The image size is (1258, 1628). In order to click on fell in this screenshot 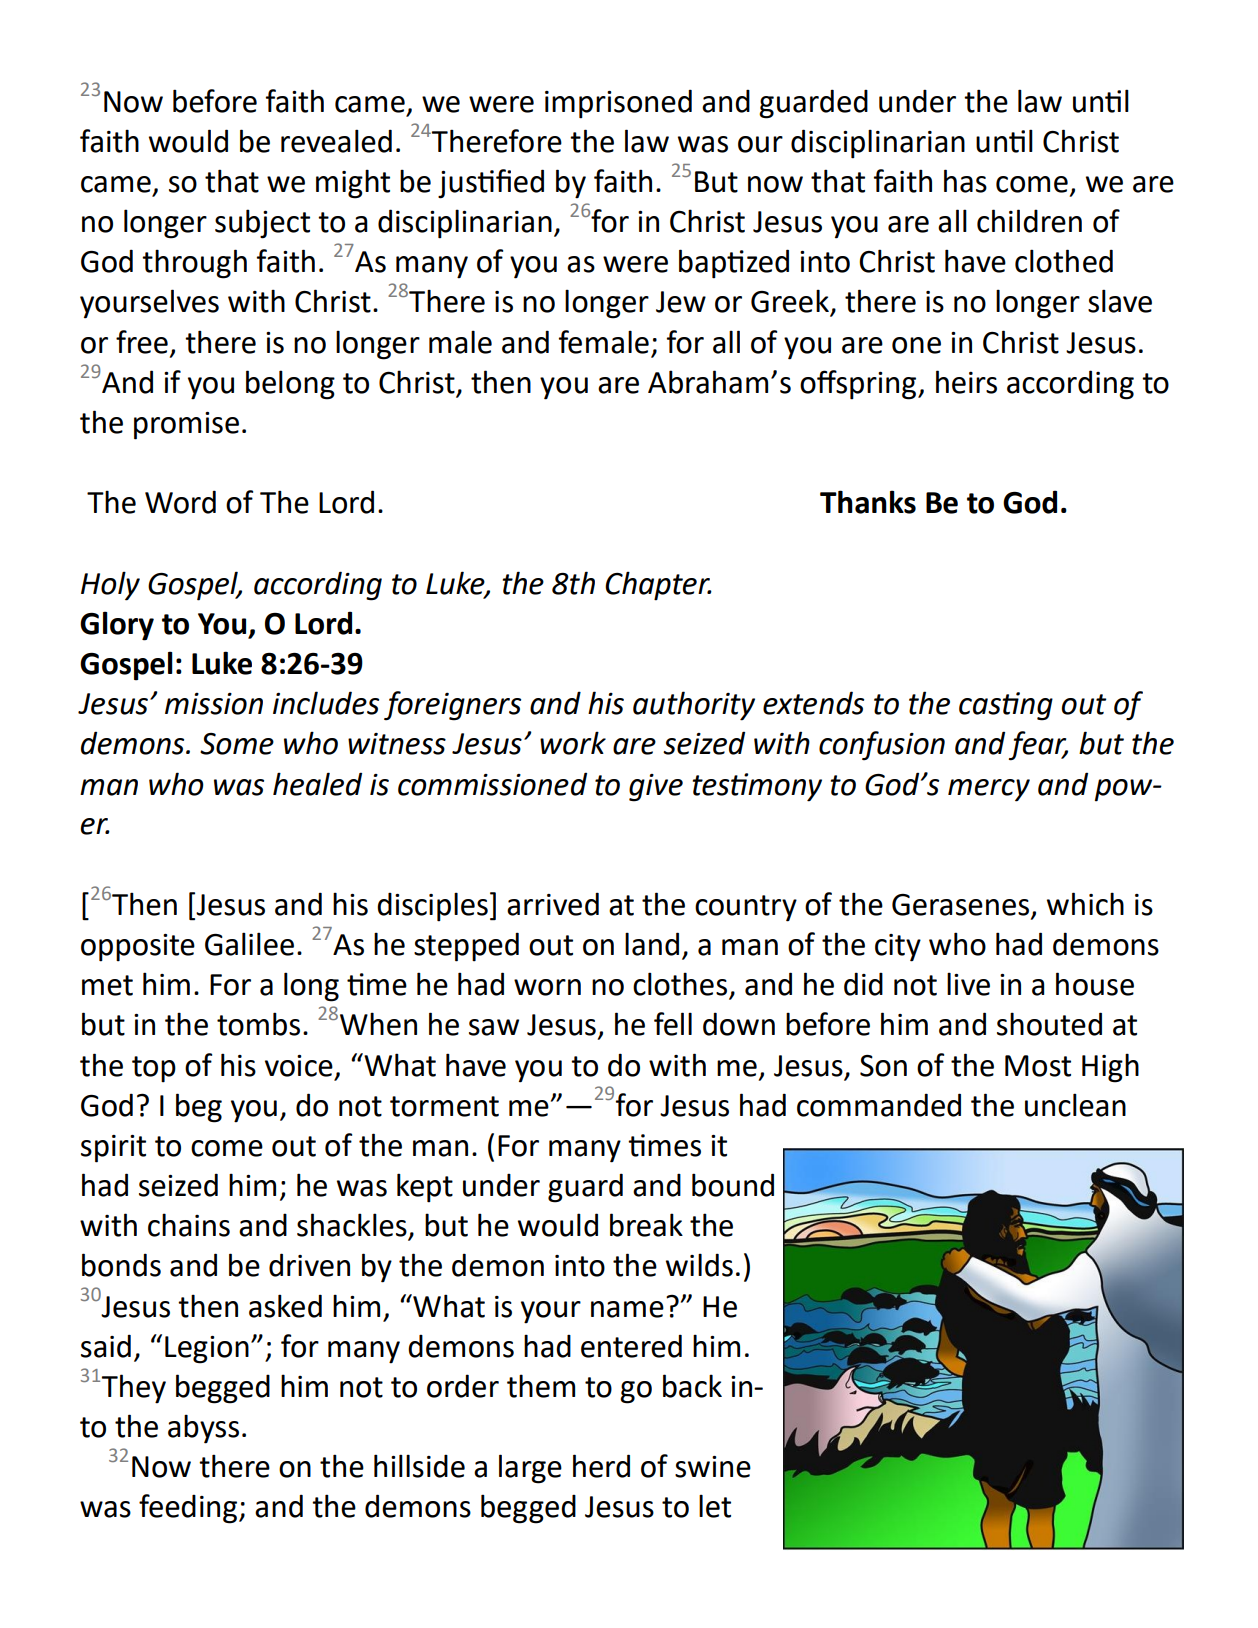, I will do `click(673, 1024)`.
